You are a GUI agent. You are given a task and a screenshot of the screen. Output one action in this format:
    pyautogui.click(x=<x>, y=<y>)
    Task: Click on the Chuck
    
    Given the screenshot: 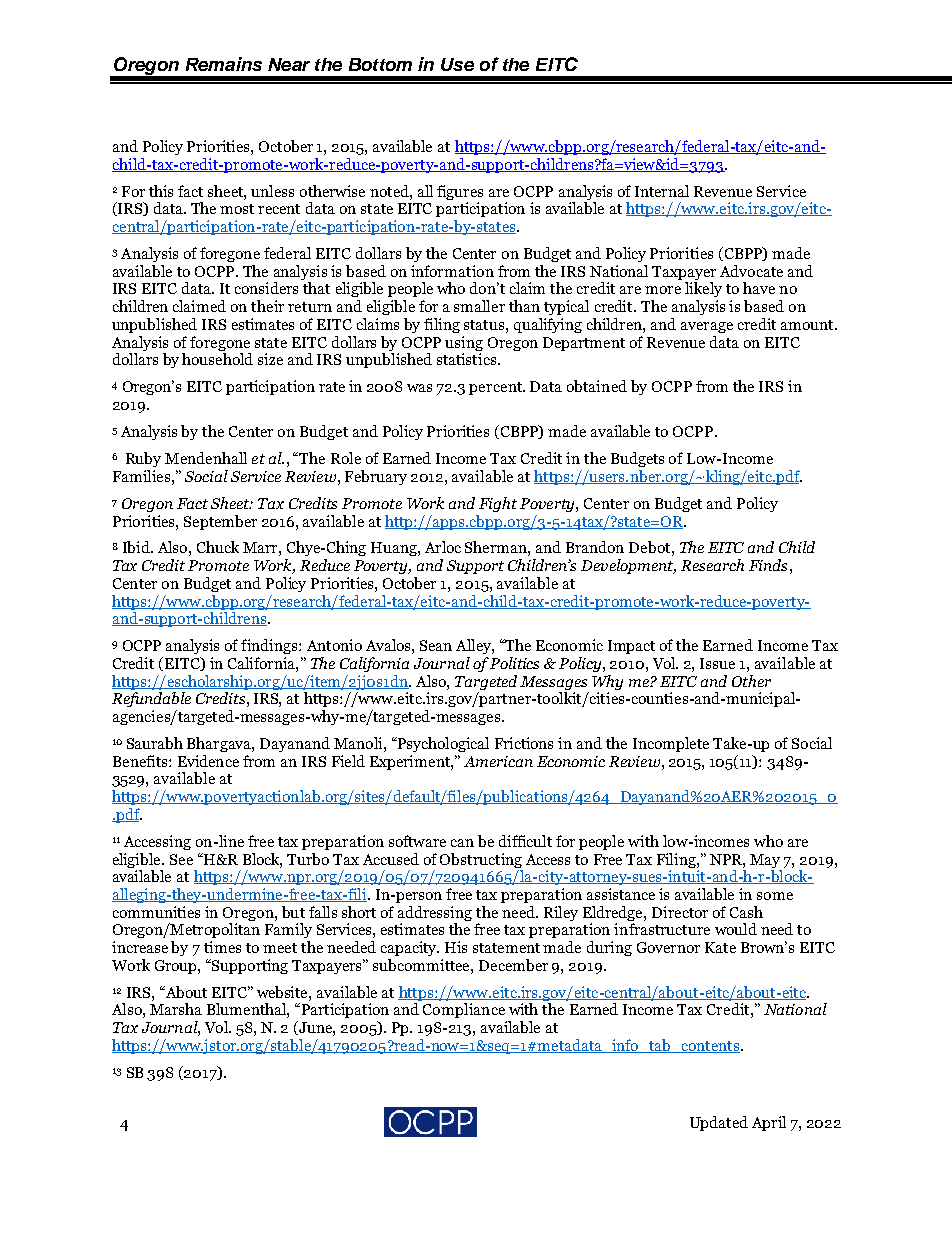 What is the action you would take?
    pyautogui.click(x=218, y=547)
